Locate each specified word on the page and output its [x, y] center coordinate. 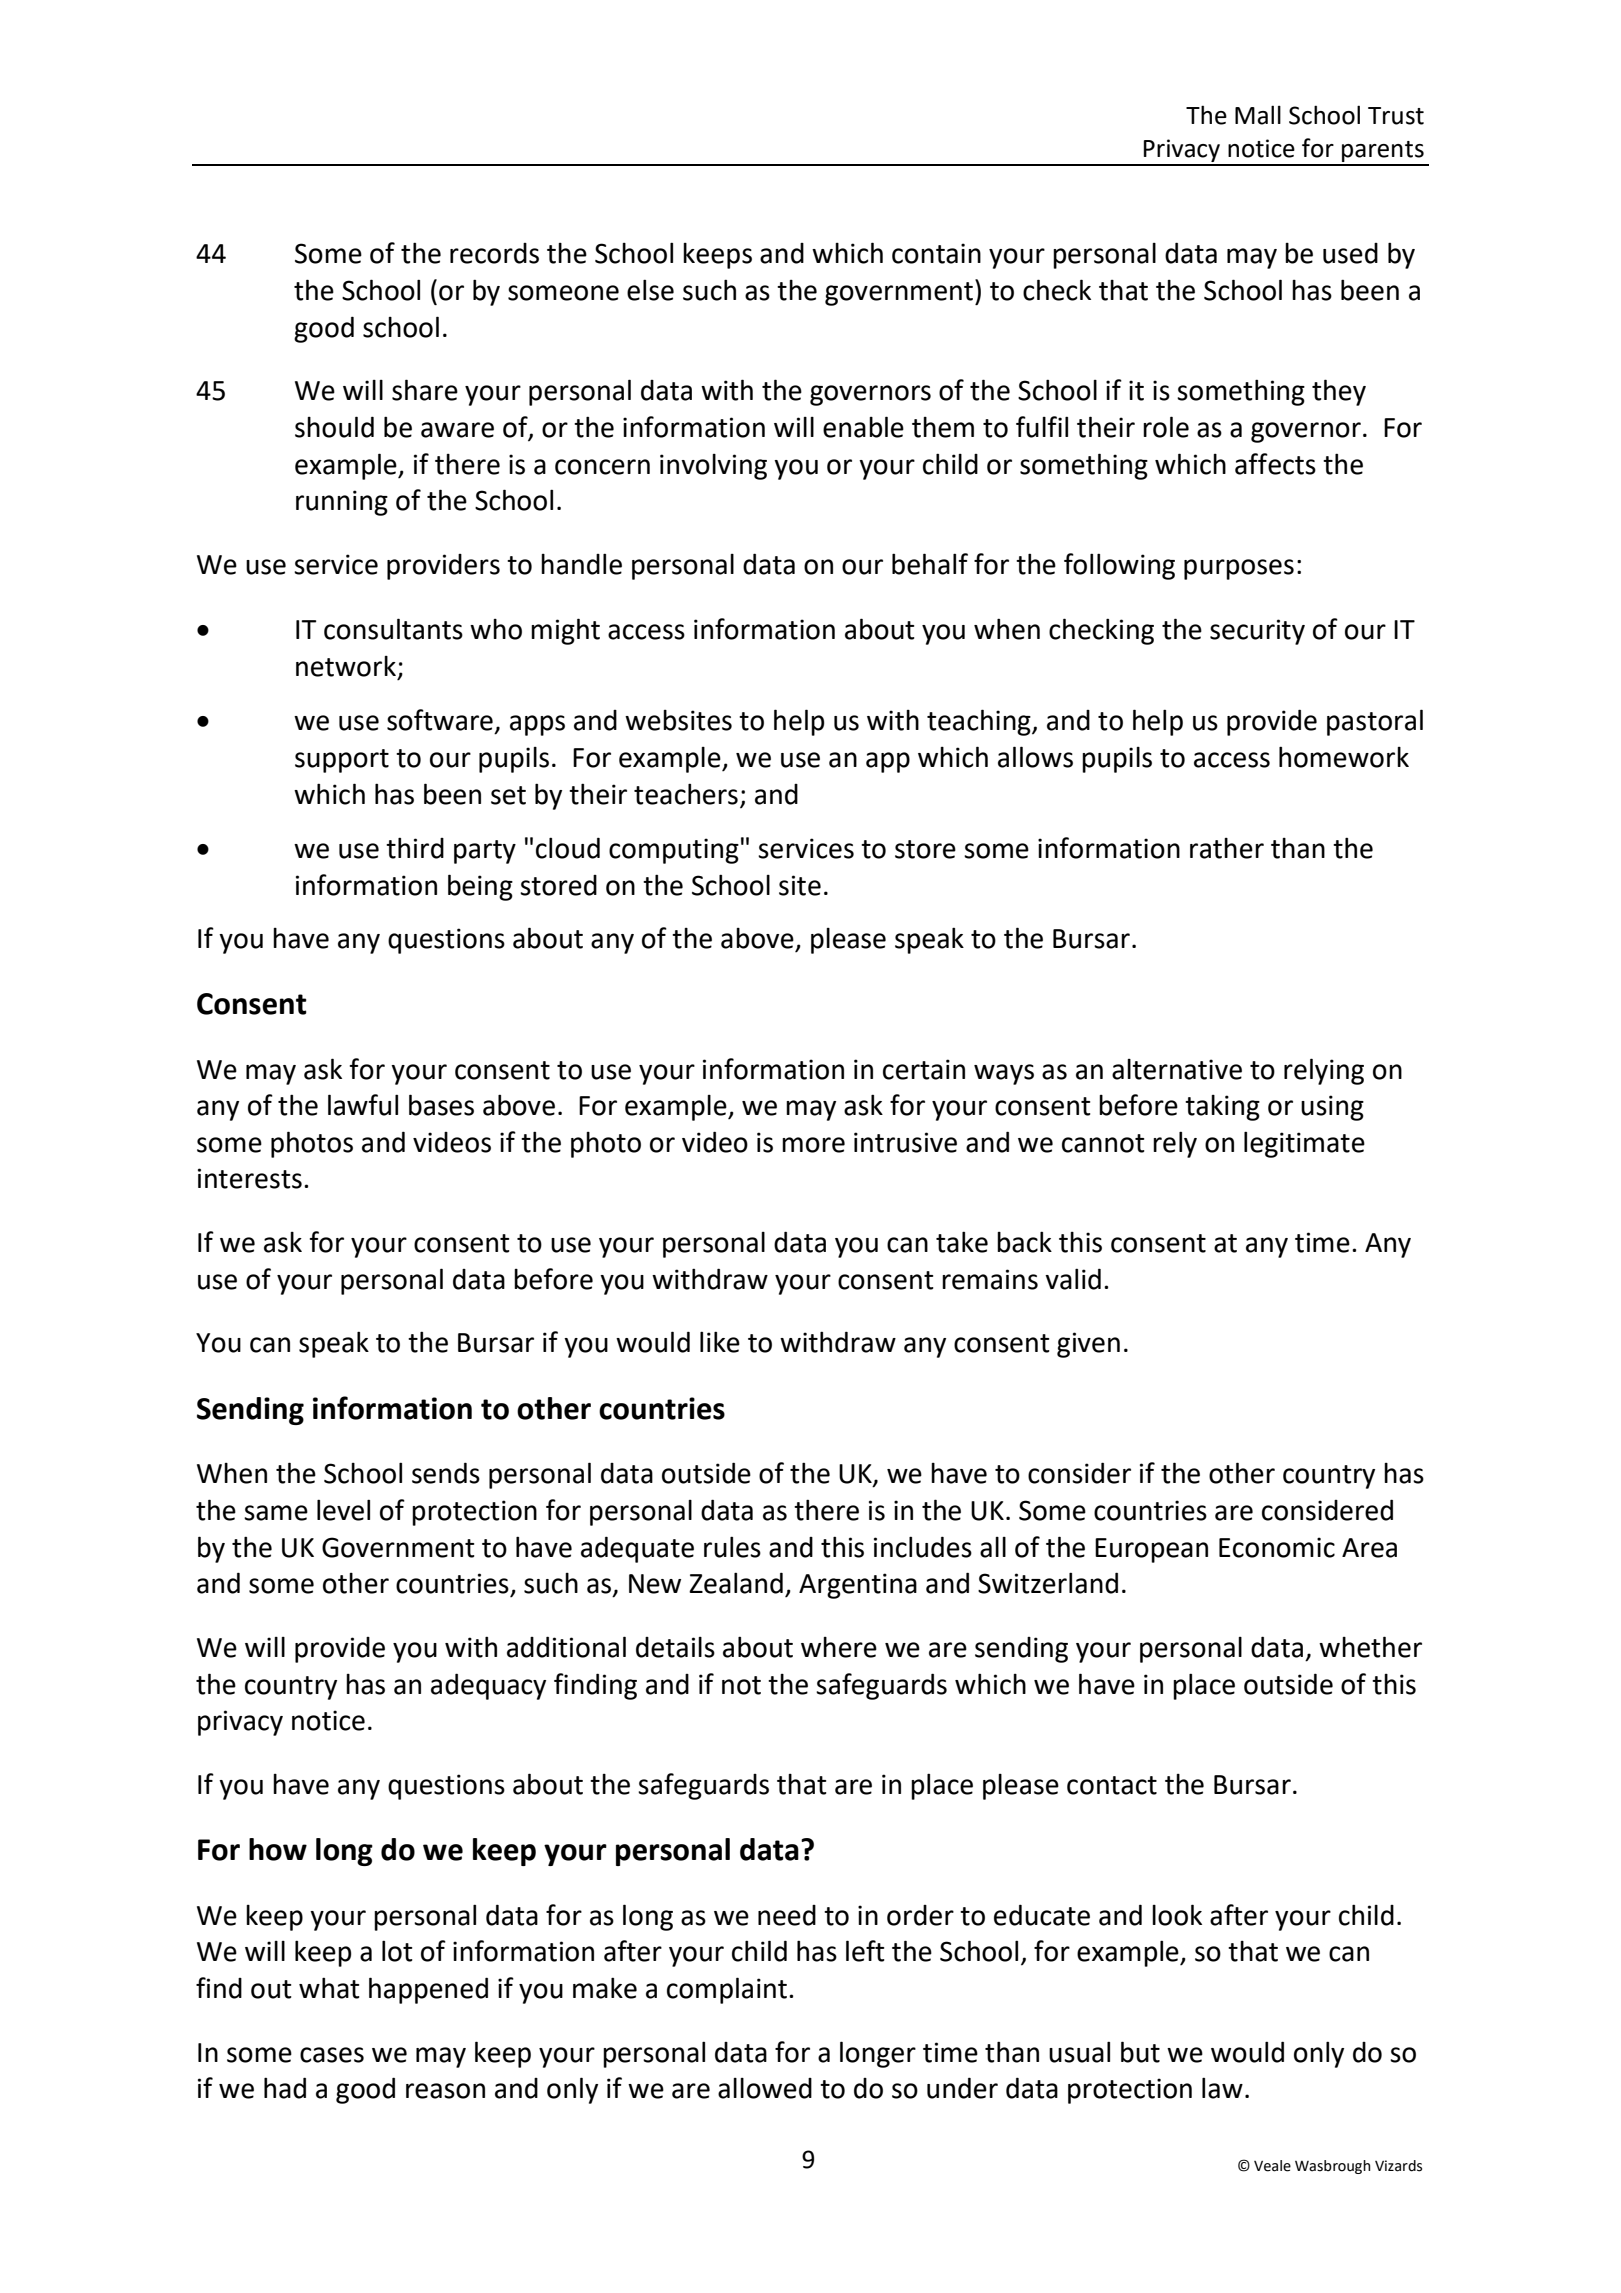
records [494, 253]
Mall [1258, 115]
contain [936, 253]
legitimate [1304, 1144]
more [813, 1145]
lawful [363, 1105]
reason [445, 2091]
